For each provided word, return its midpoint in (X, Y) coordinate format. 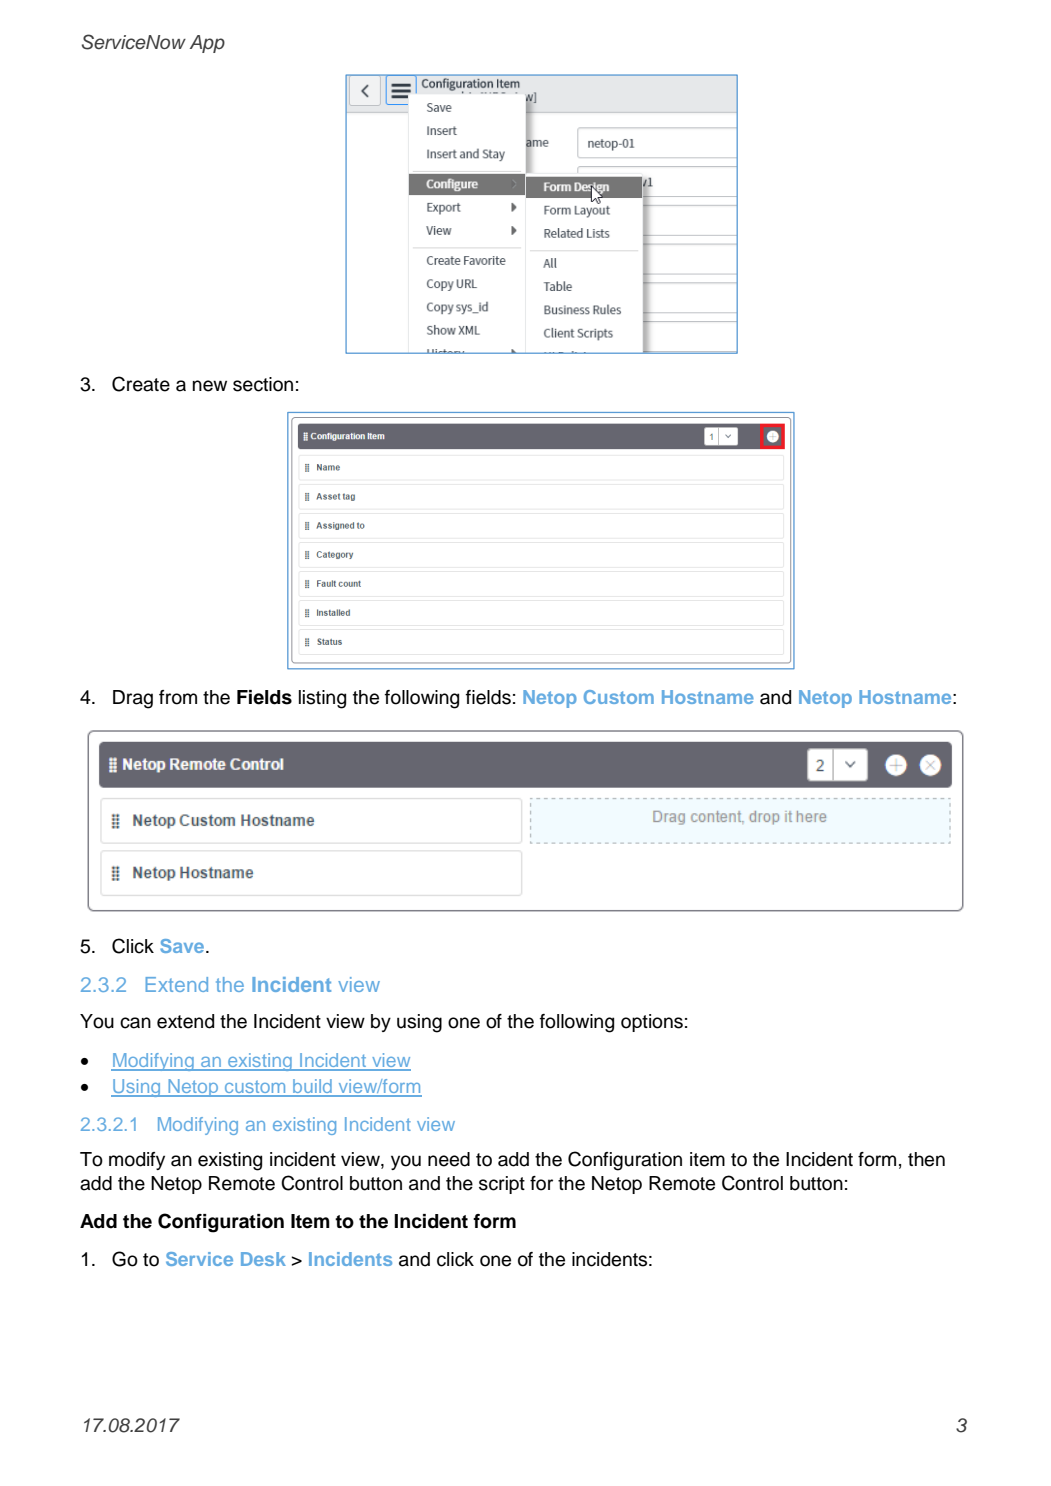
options (652, 1023)
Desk (263, 1259)
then (926, 1159)
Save (183, 946)
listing (322, 699)
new (210, 386)
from (178, 697)
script (502, 1185)
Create (141, 384)
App (207, 44)
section (263, 384)
